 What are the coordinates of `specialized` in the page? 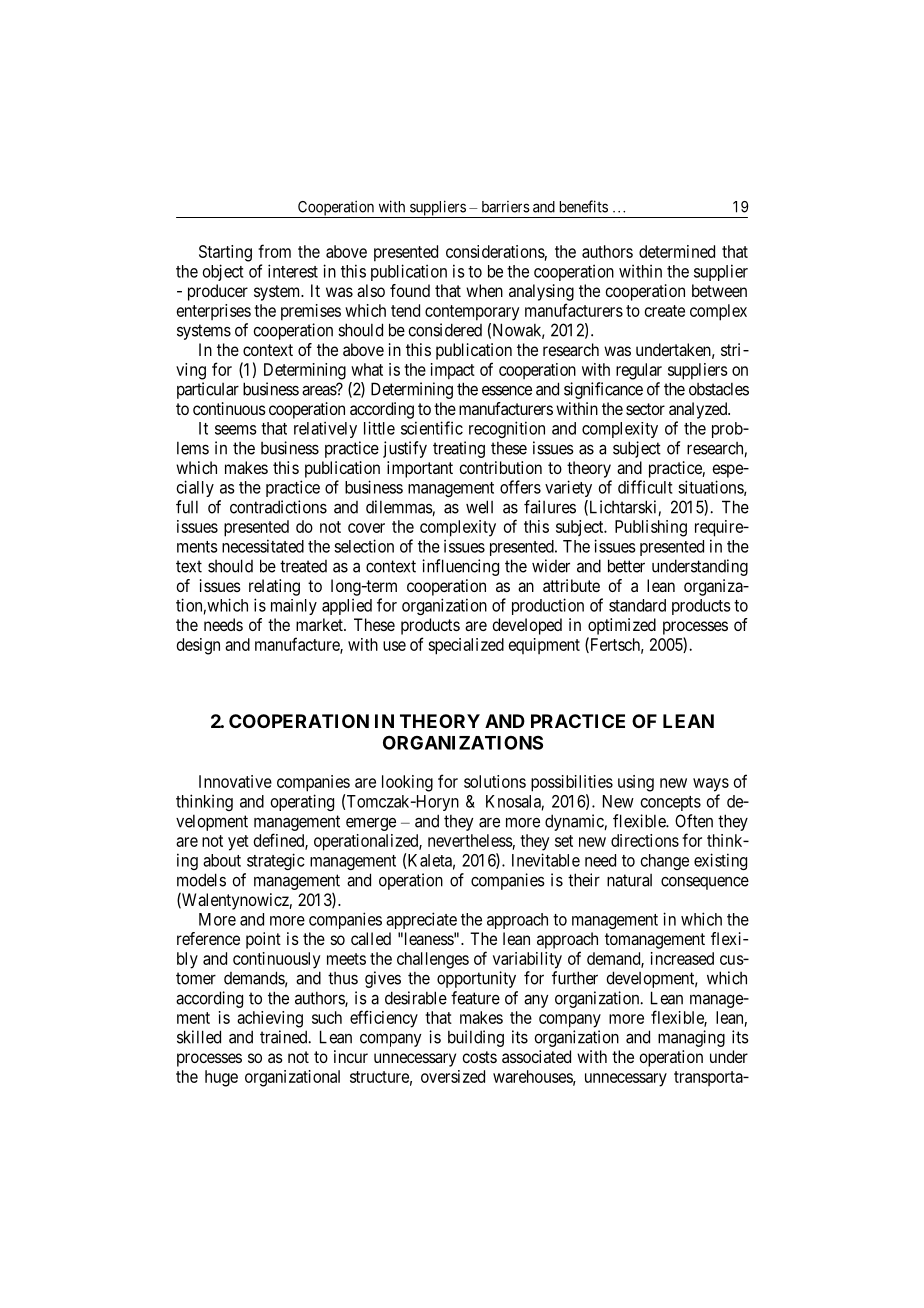 It's located at (466, 646).
